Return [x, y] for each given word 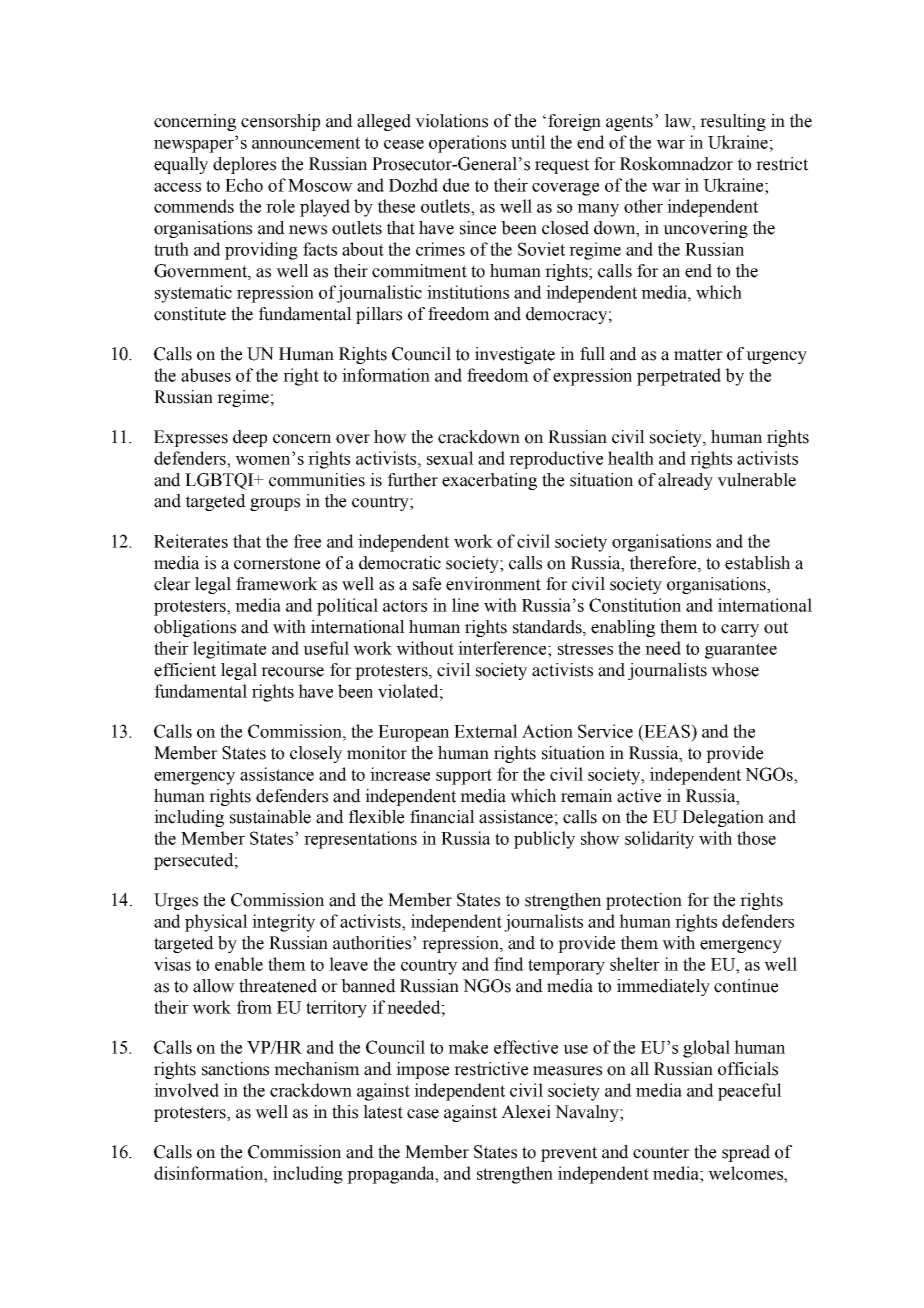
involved [186, 1090]
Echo [244, 185]
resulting [733, 122]
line [465, 605]
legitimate [229, 650]
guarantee [741, 651]
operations [467, 144]
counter [661, 1152]
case [423, 1114]
